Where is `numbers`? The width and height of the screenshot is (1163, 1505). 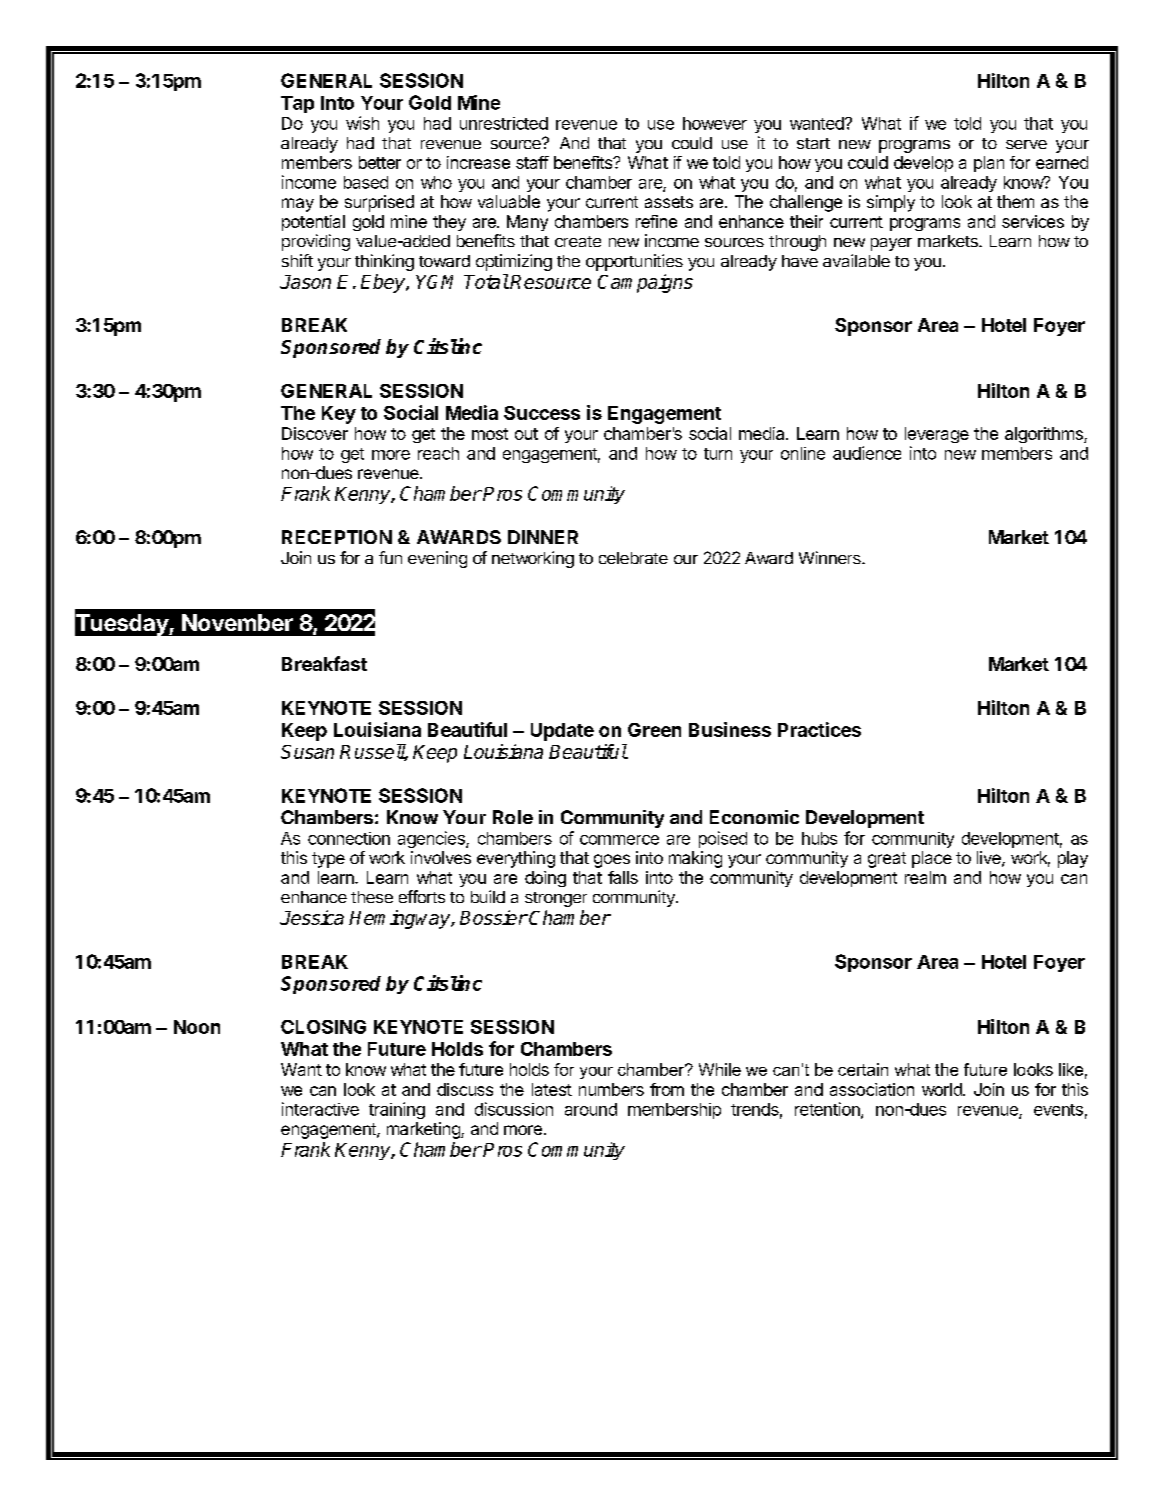 numbers is located at coordinates (611, 1089).
